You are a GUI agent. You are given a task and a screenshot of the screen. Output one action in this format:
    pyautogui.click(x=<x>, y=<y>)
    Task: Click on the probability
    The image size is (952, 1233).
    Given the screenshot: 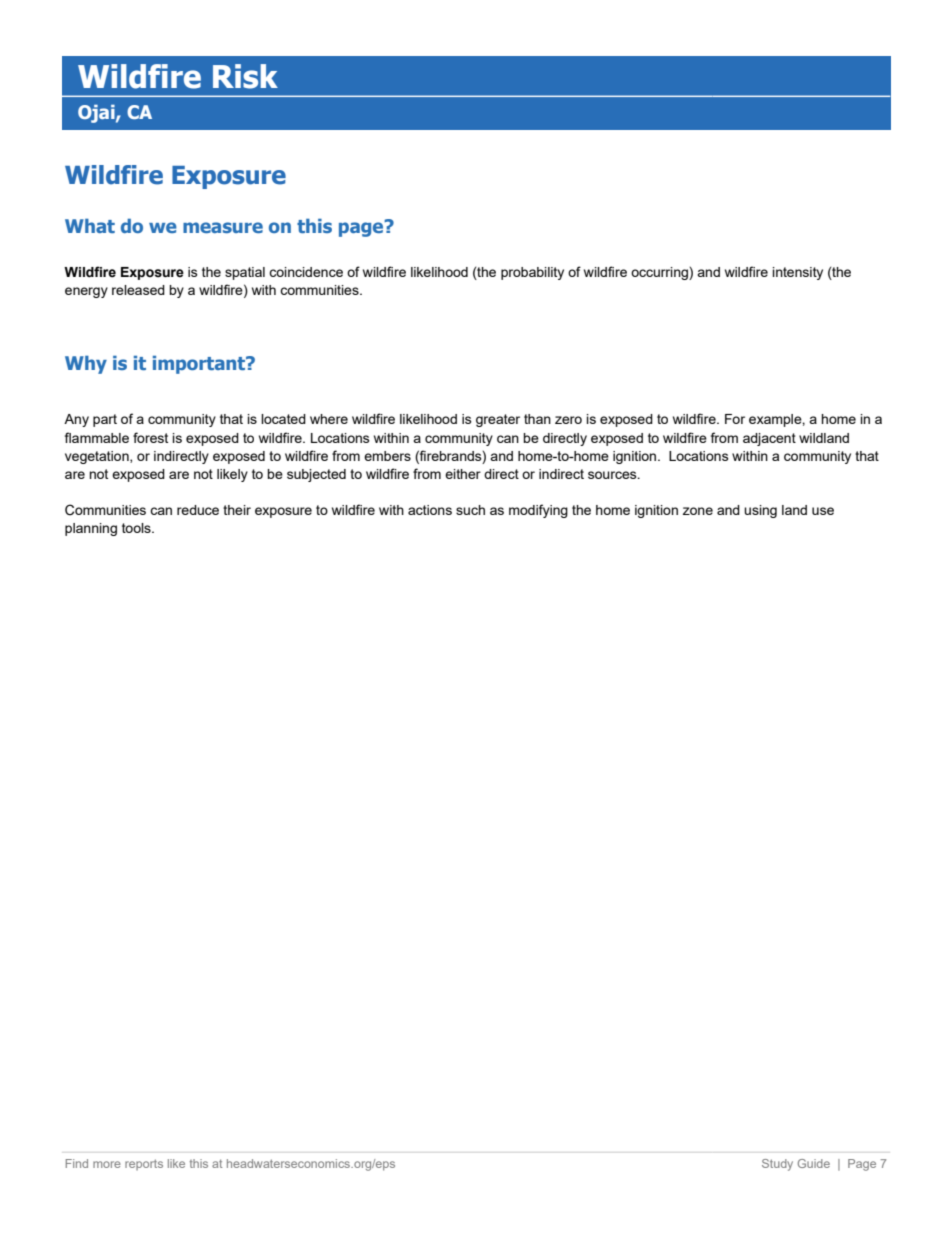 What is the action you would take?
    pyautogui.click(x=532, y=273)
